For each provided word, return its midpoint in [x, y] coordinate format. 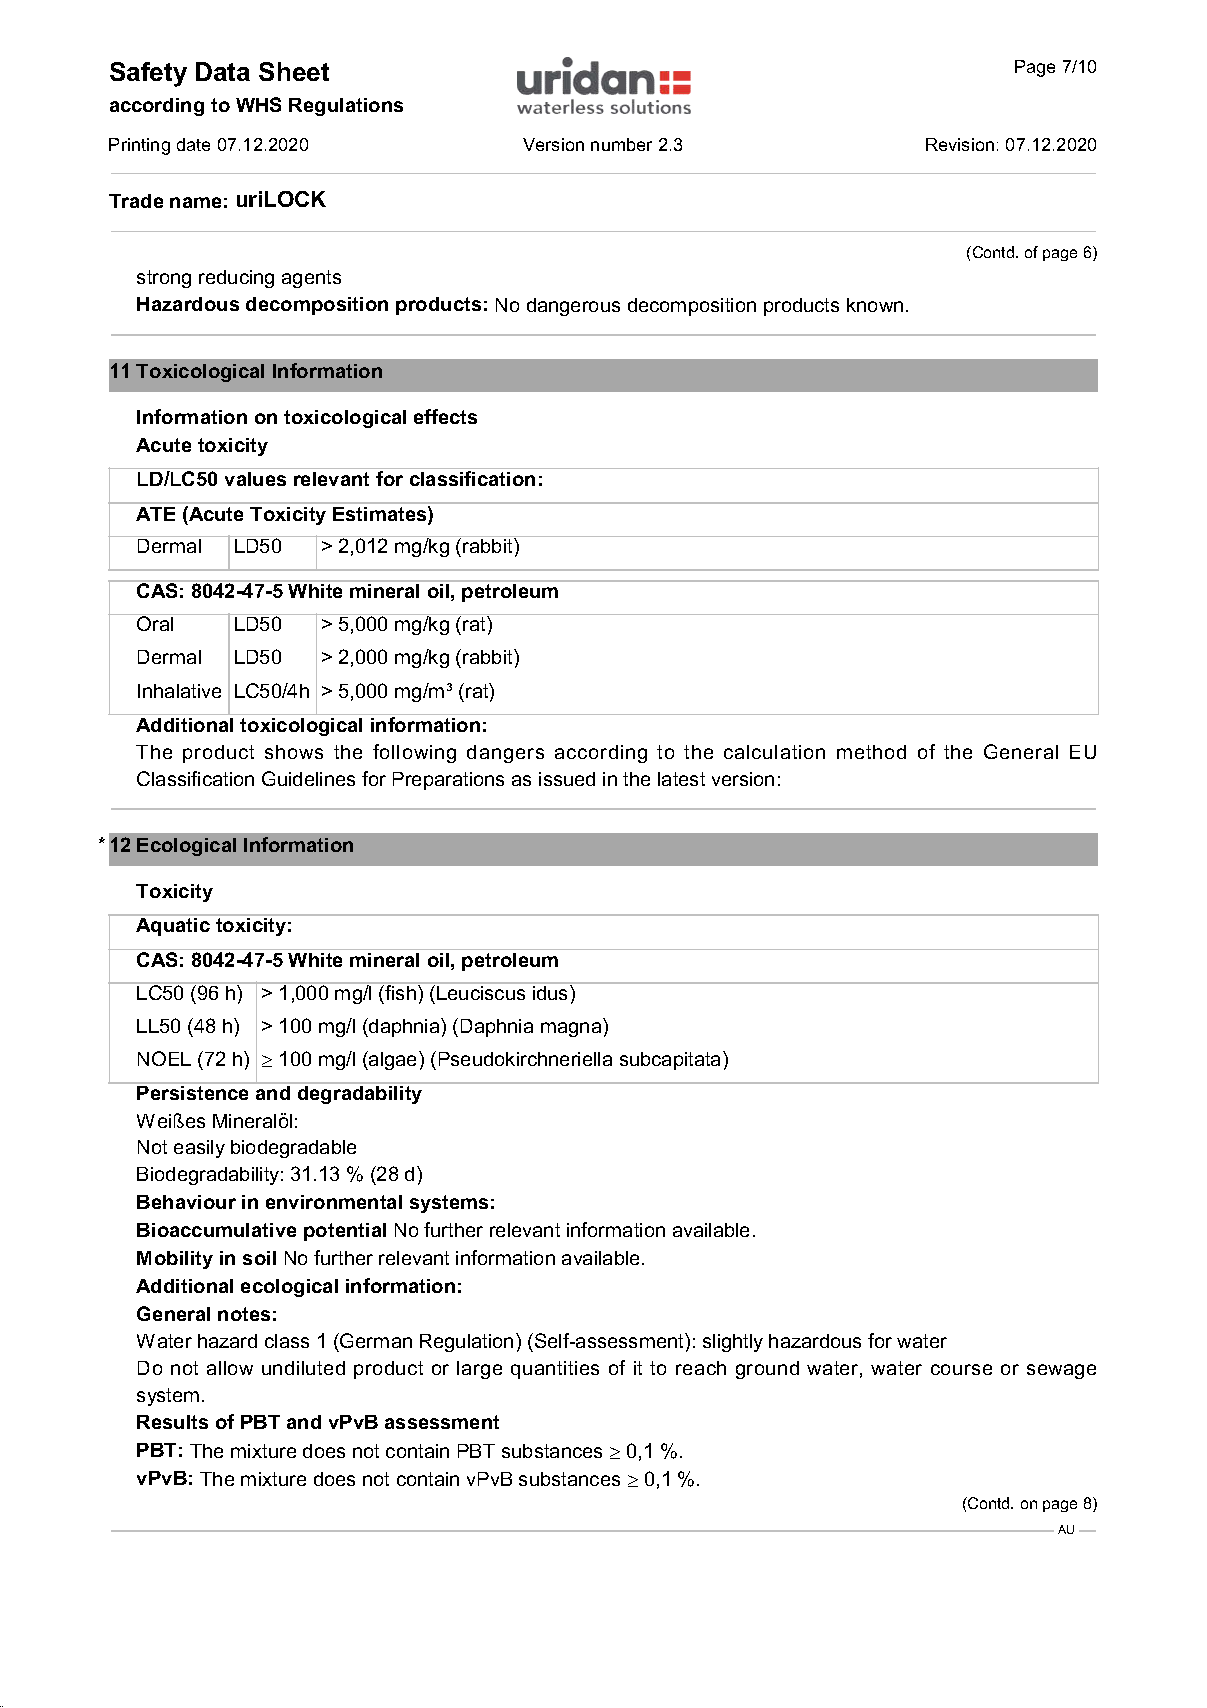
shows [294, 752]
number [621, 144]
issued [567, 779]
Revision [960, 144]
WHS [258, 104]
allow [230, 1368]
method [871, 752]
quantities [555, 1370]
